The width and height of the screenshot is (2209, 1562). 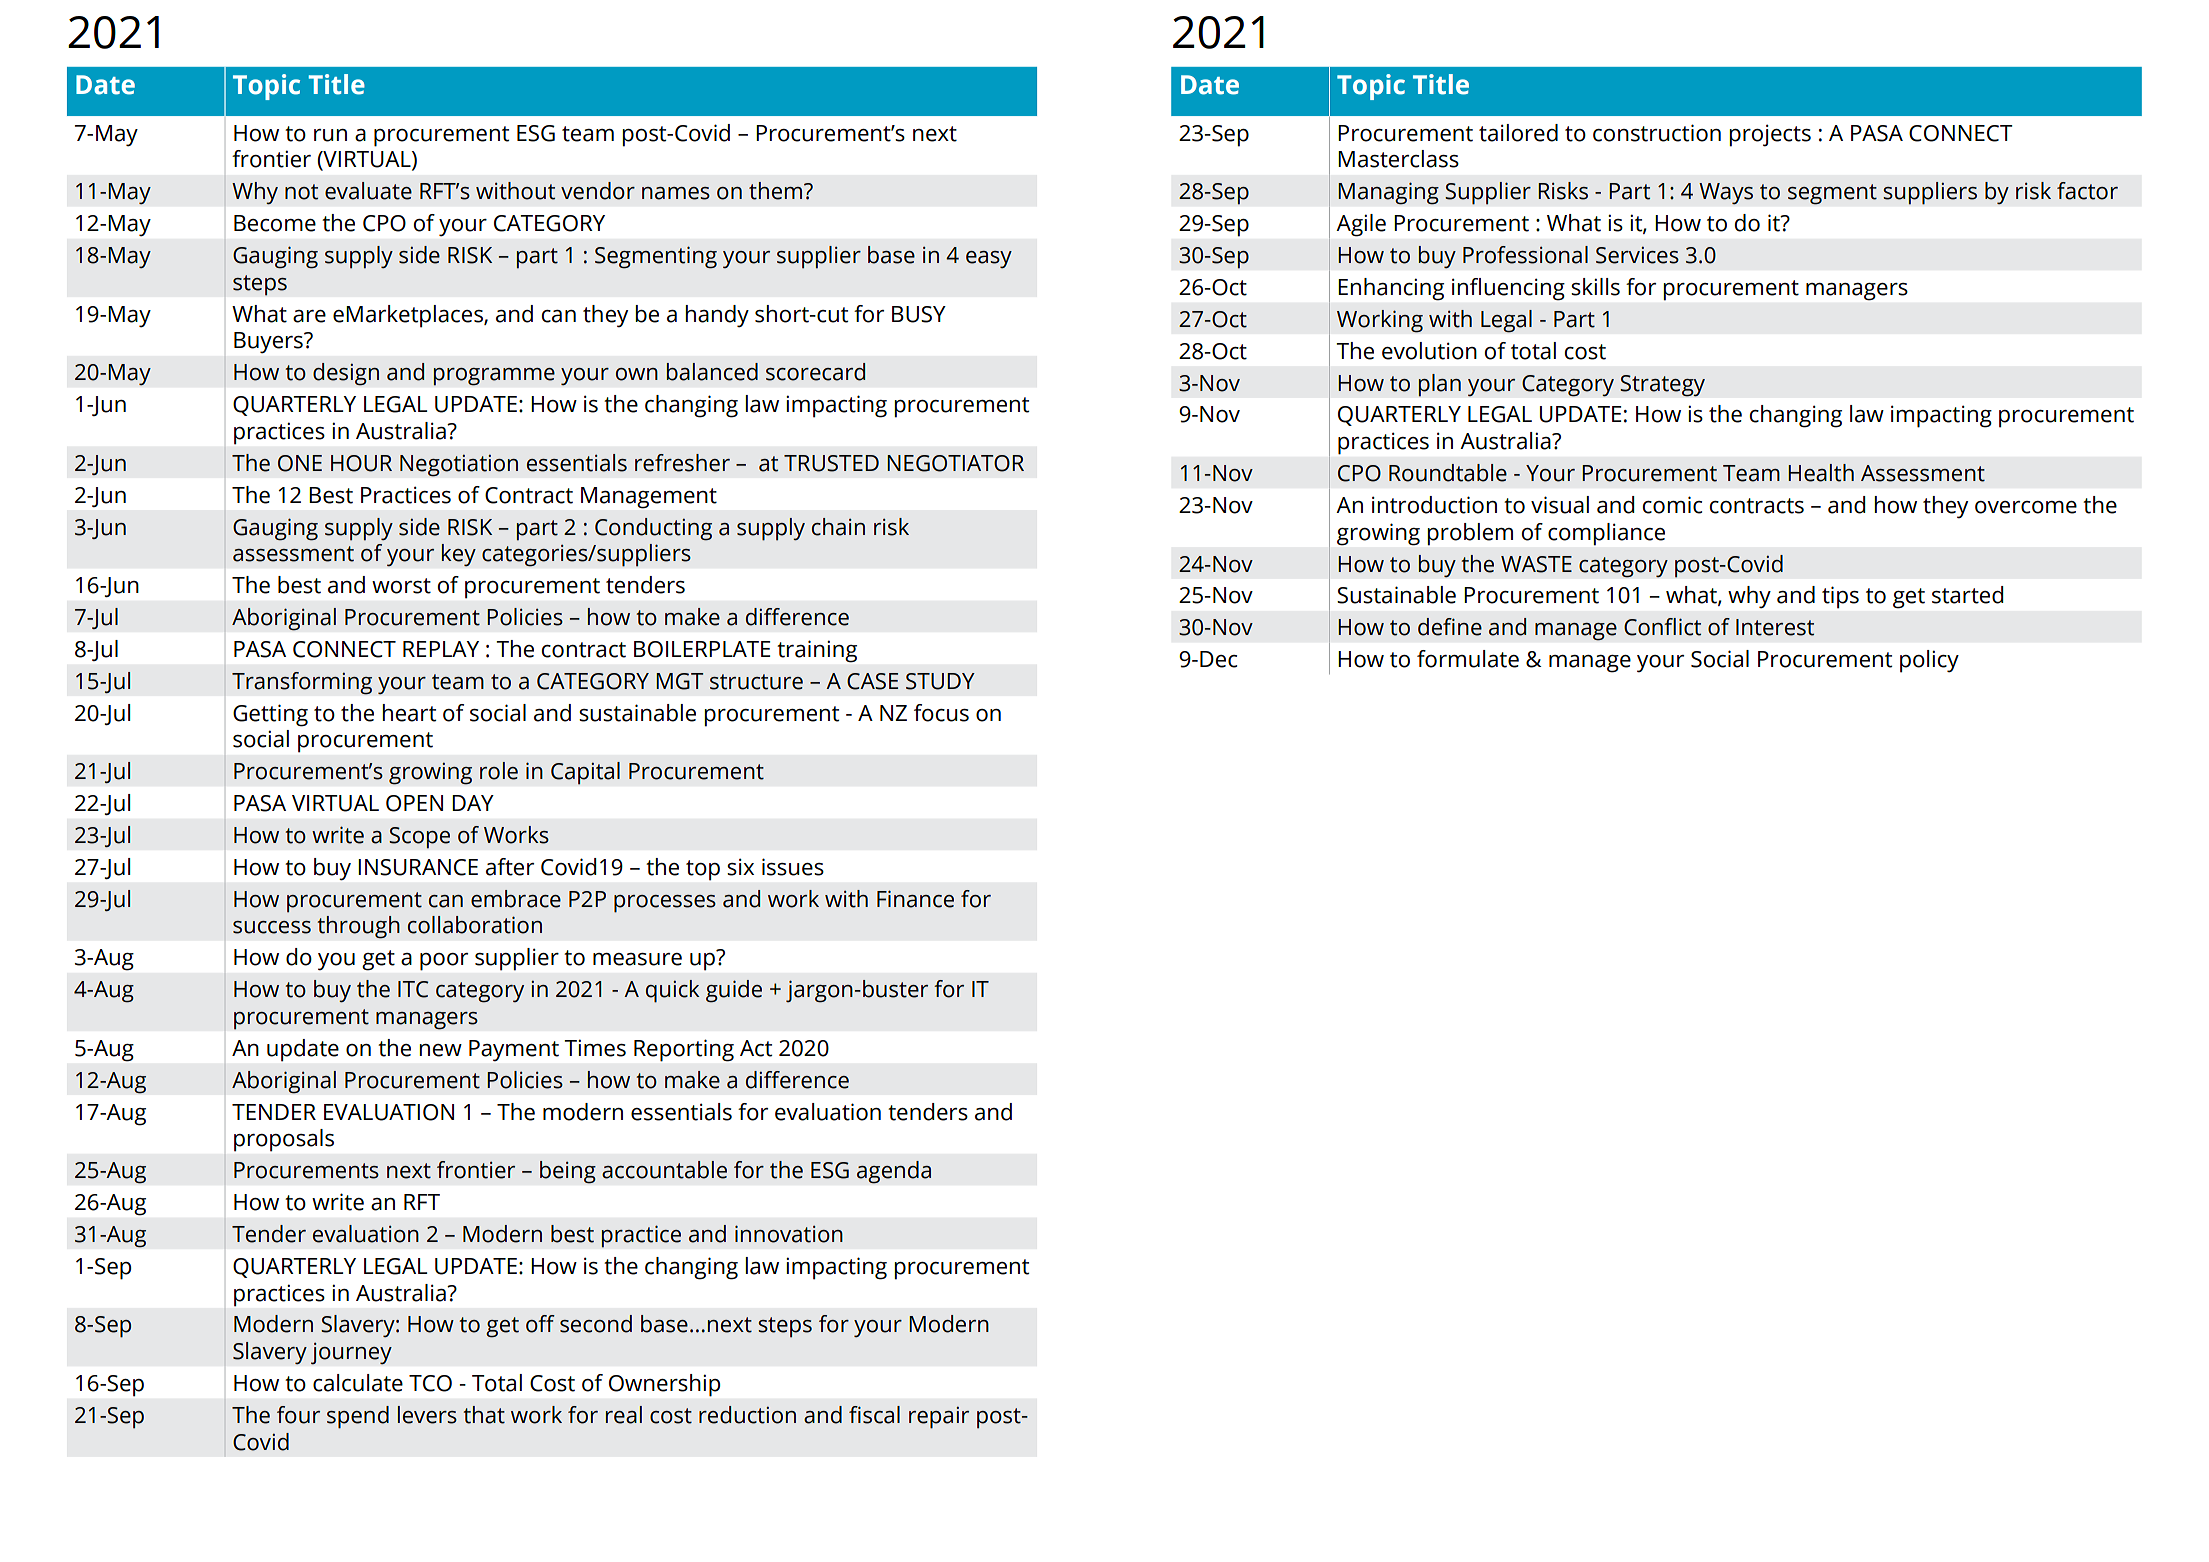 What do you see at coordinates (1821, 473) in the screenshot?
I see `Health` at bounding box center [1821, 473].
